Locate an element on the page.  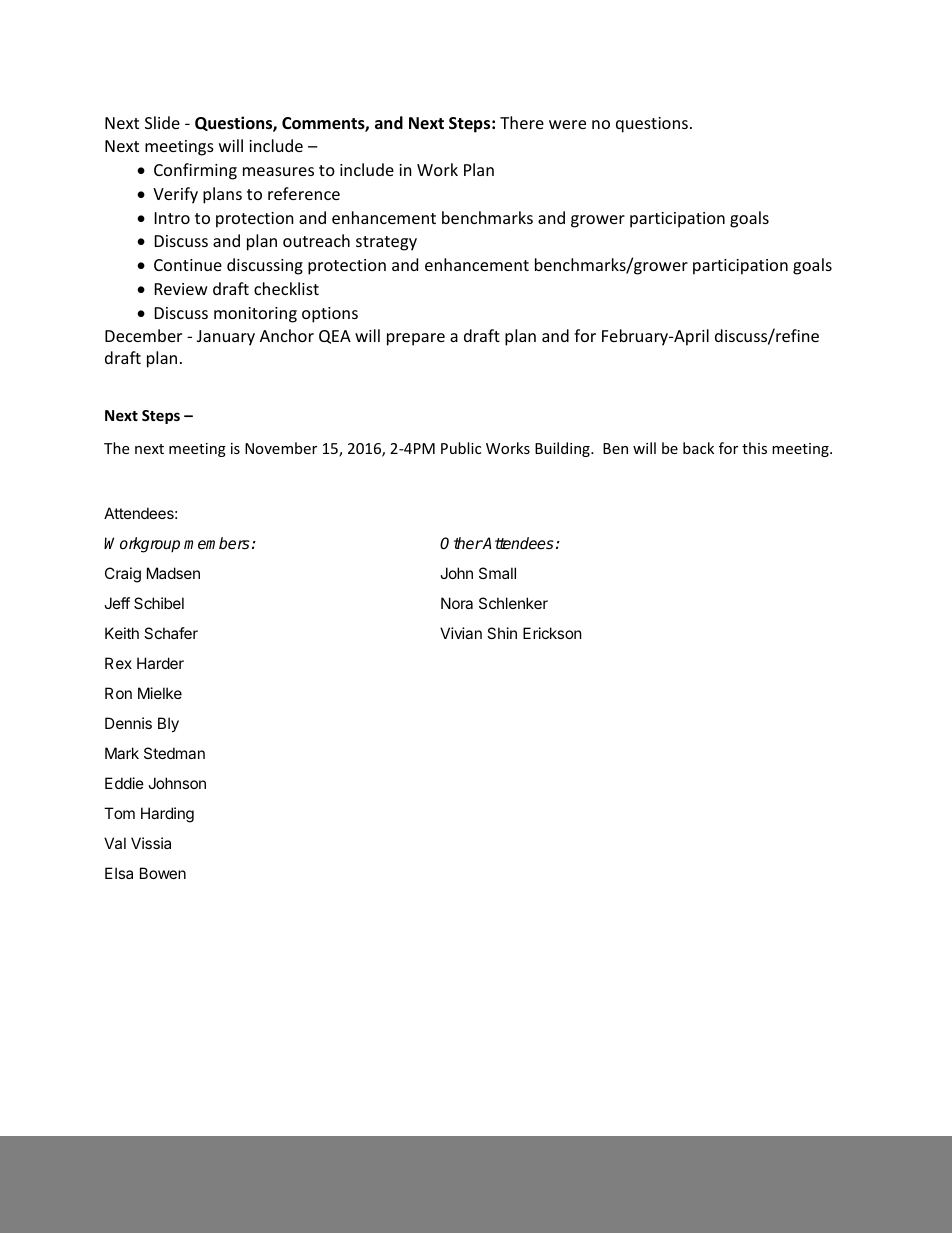
Schafer is located at coordinates (171, 633).
